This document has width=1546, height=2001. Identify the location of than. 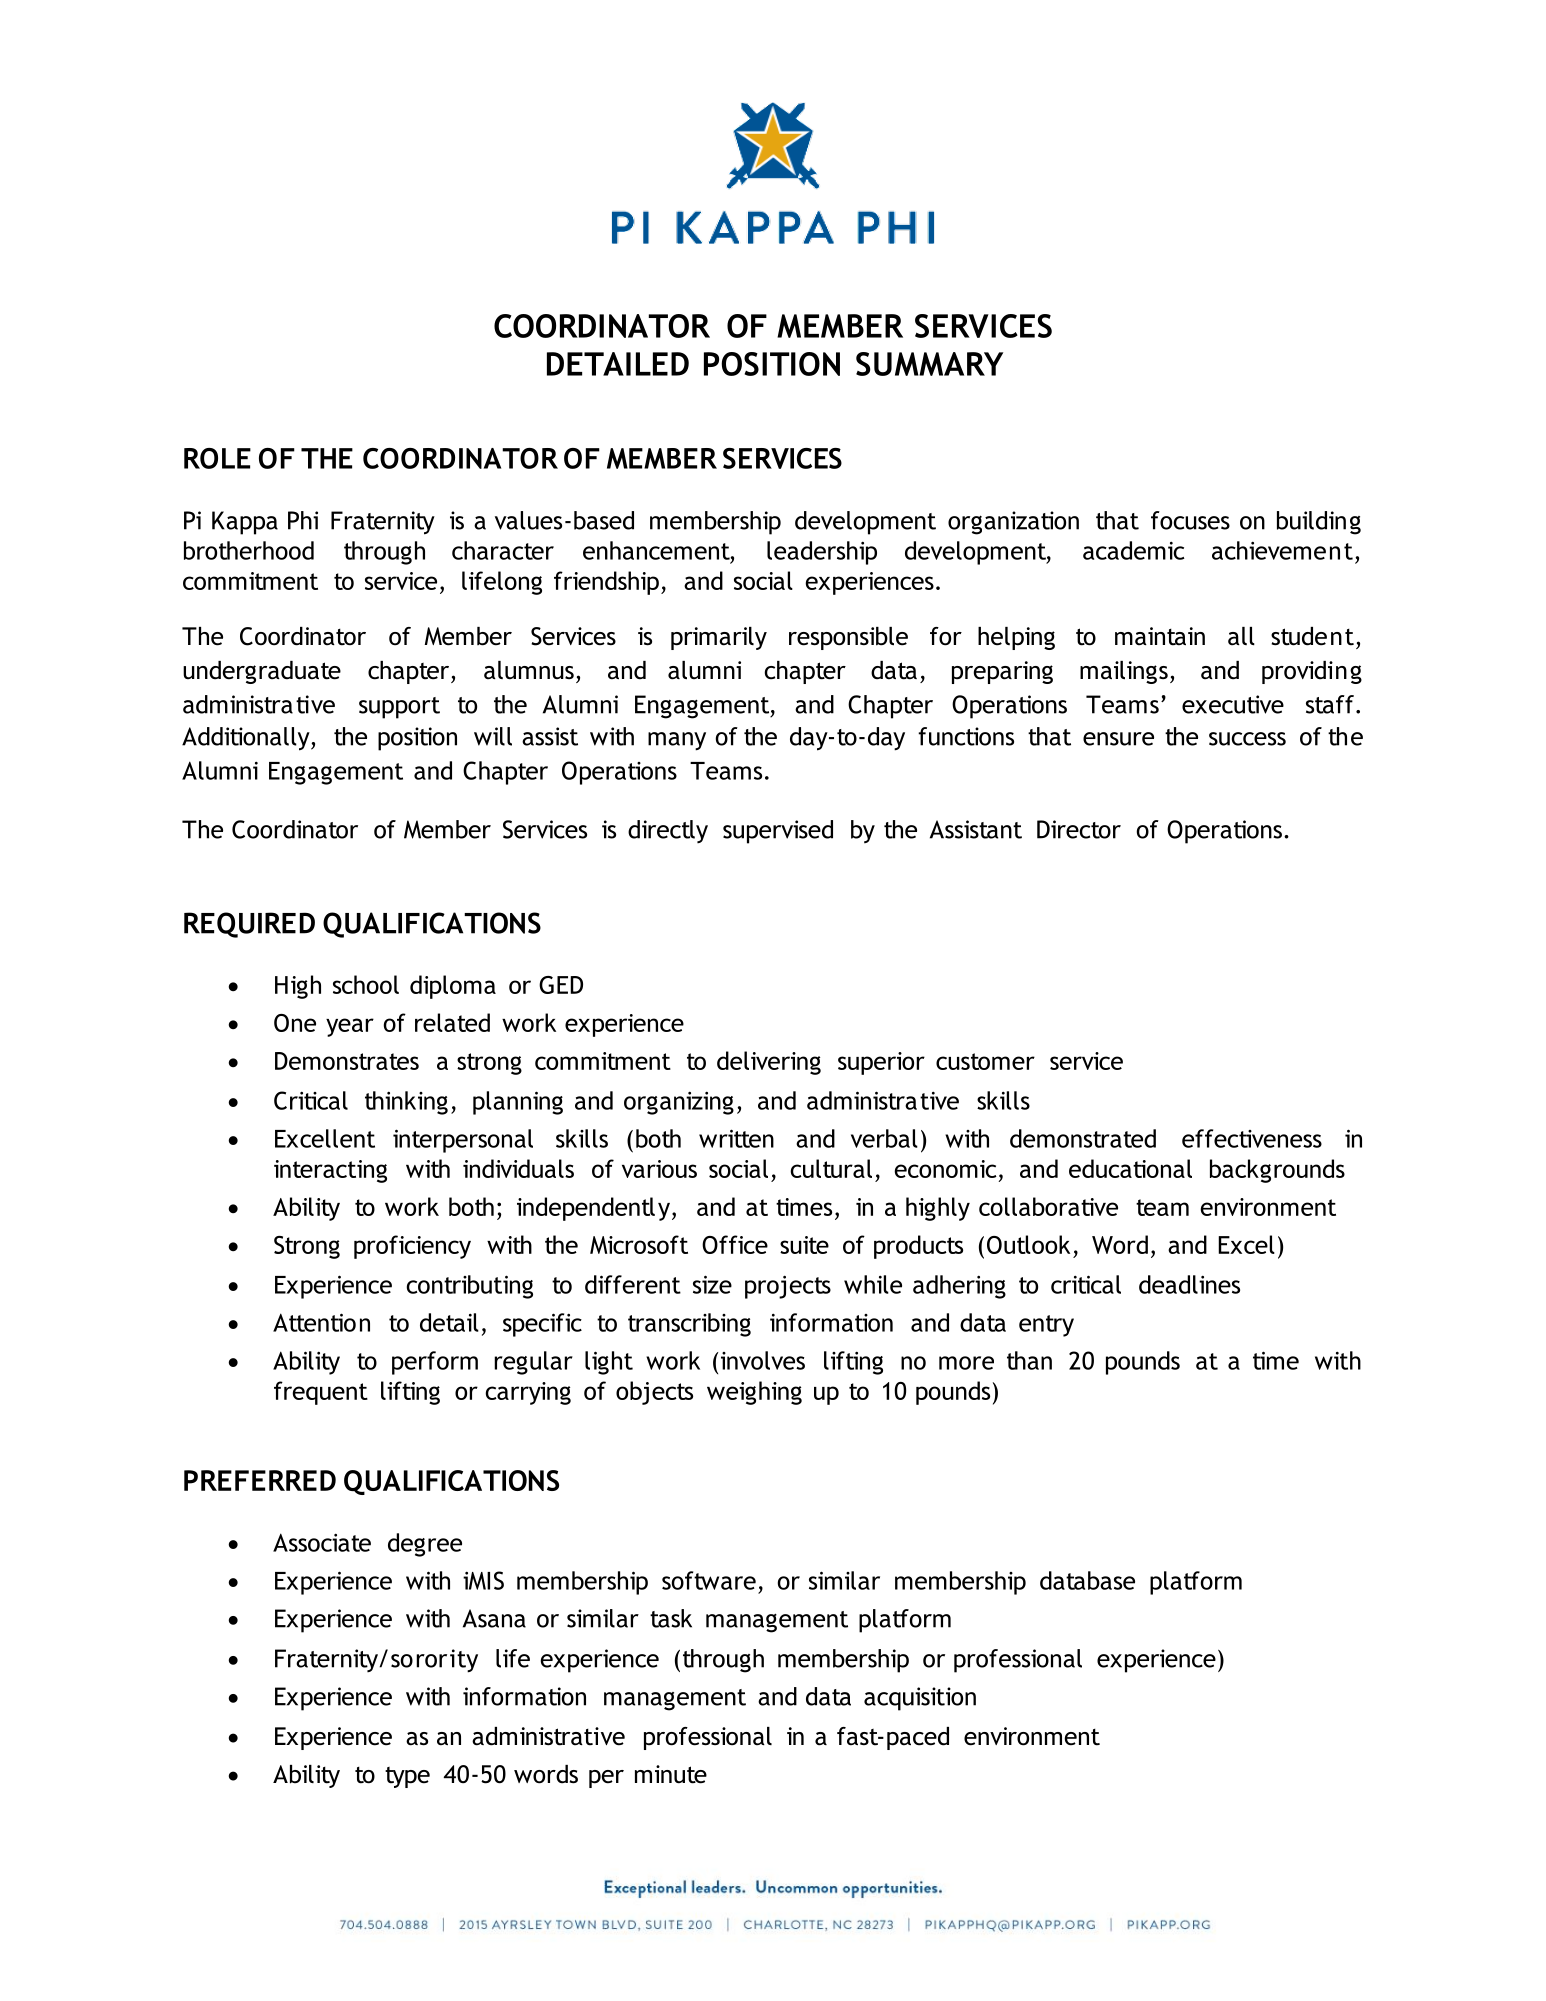
(1029, 1360).
